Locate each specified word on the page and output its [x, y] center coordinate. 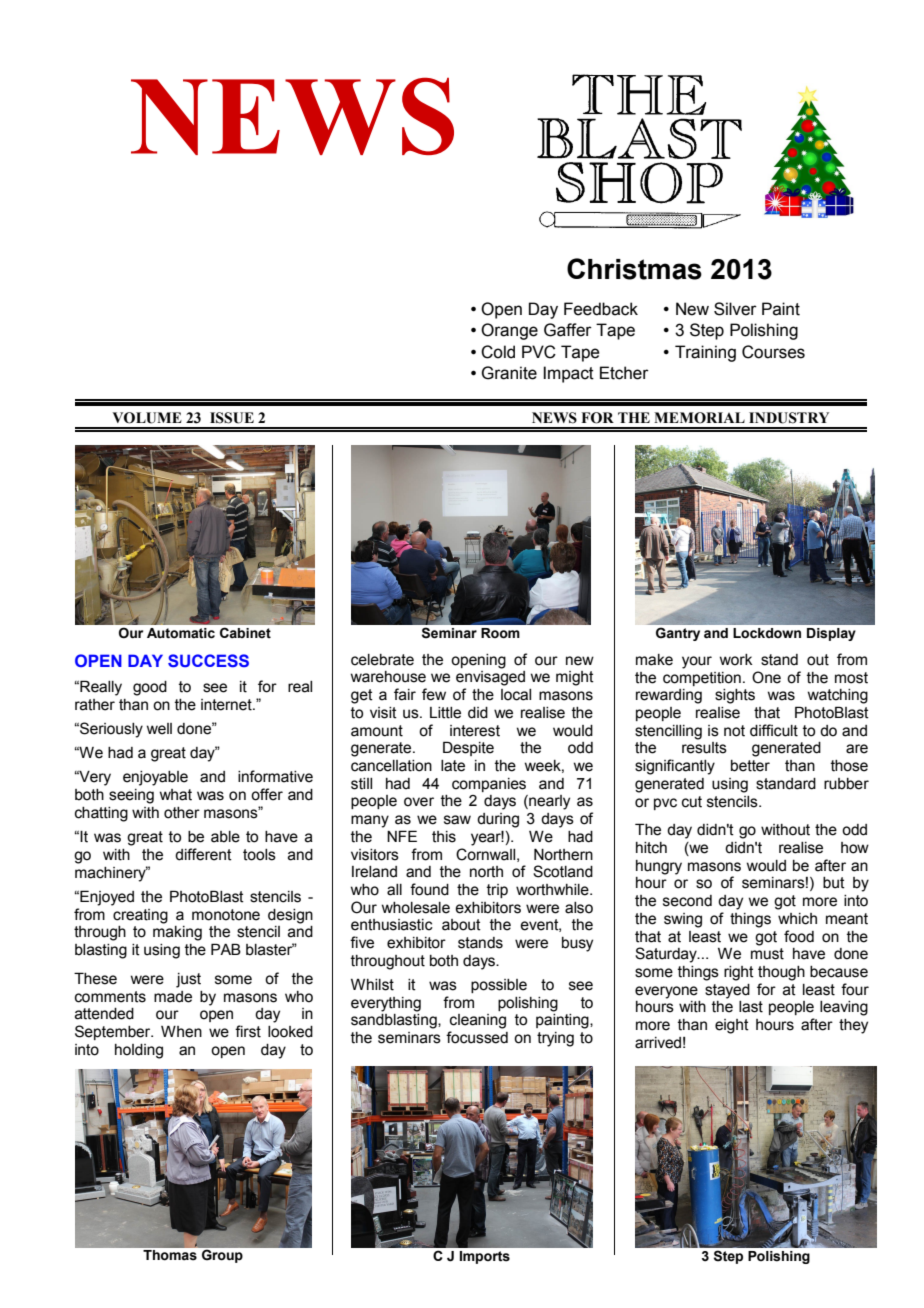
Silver [735, 309]
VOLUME [147, 418]
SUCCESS [208, 660]
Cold [498, 352]
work [736, 660]
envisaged [490, 678]
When [181, 1031]
